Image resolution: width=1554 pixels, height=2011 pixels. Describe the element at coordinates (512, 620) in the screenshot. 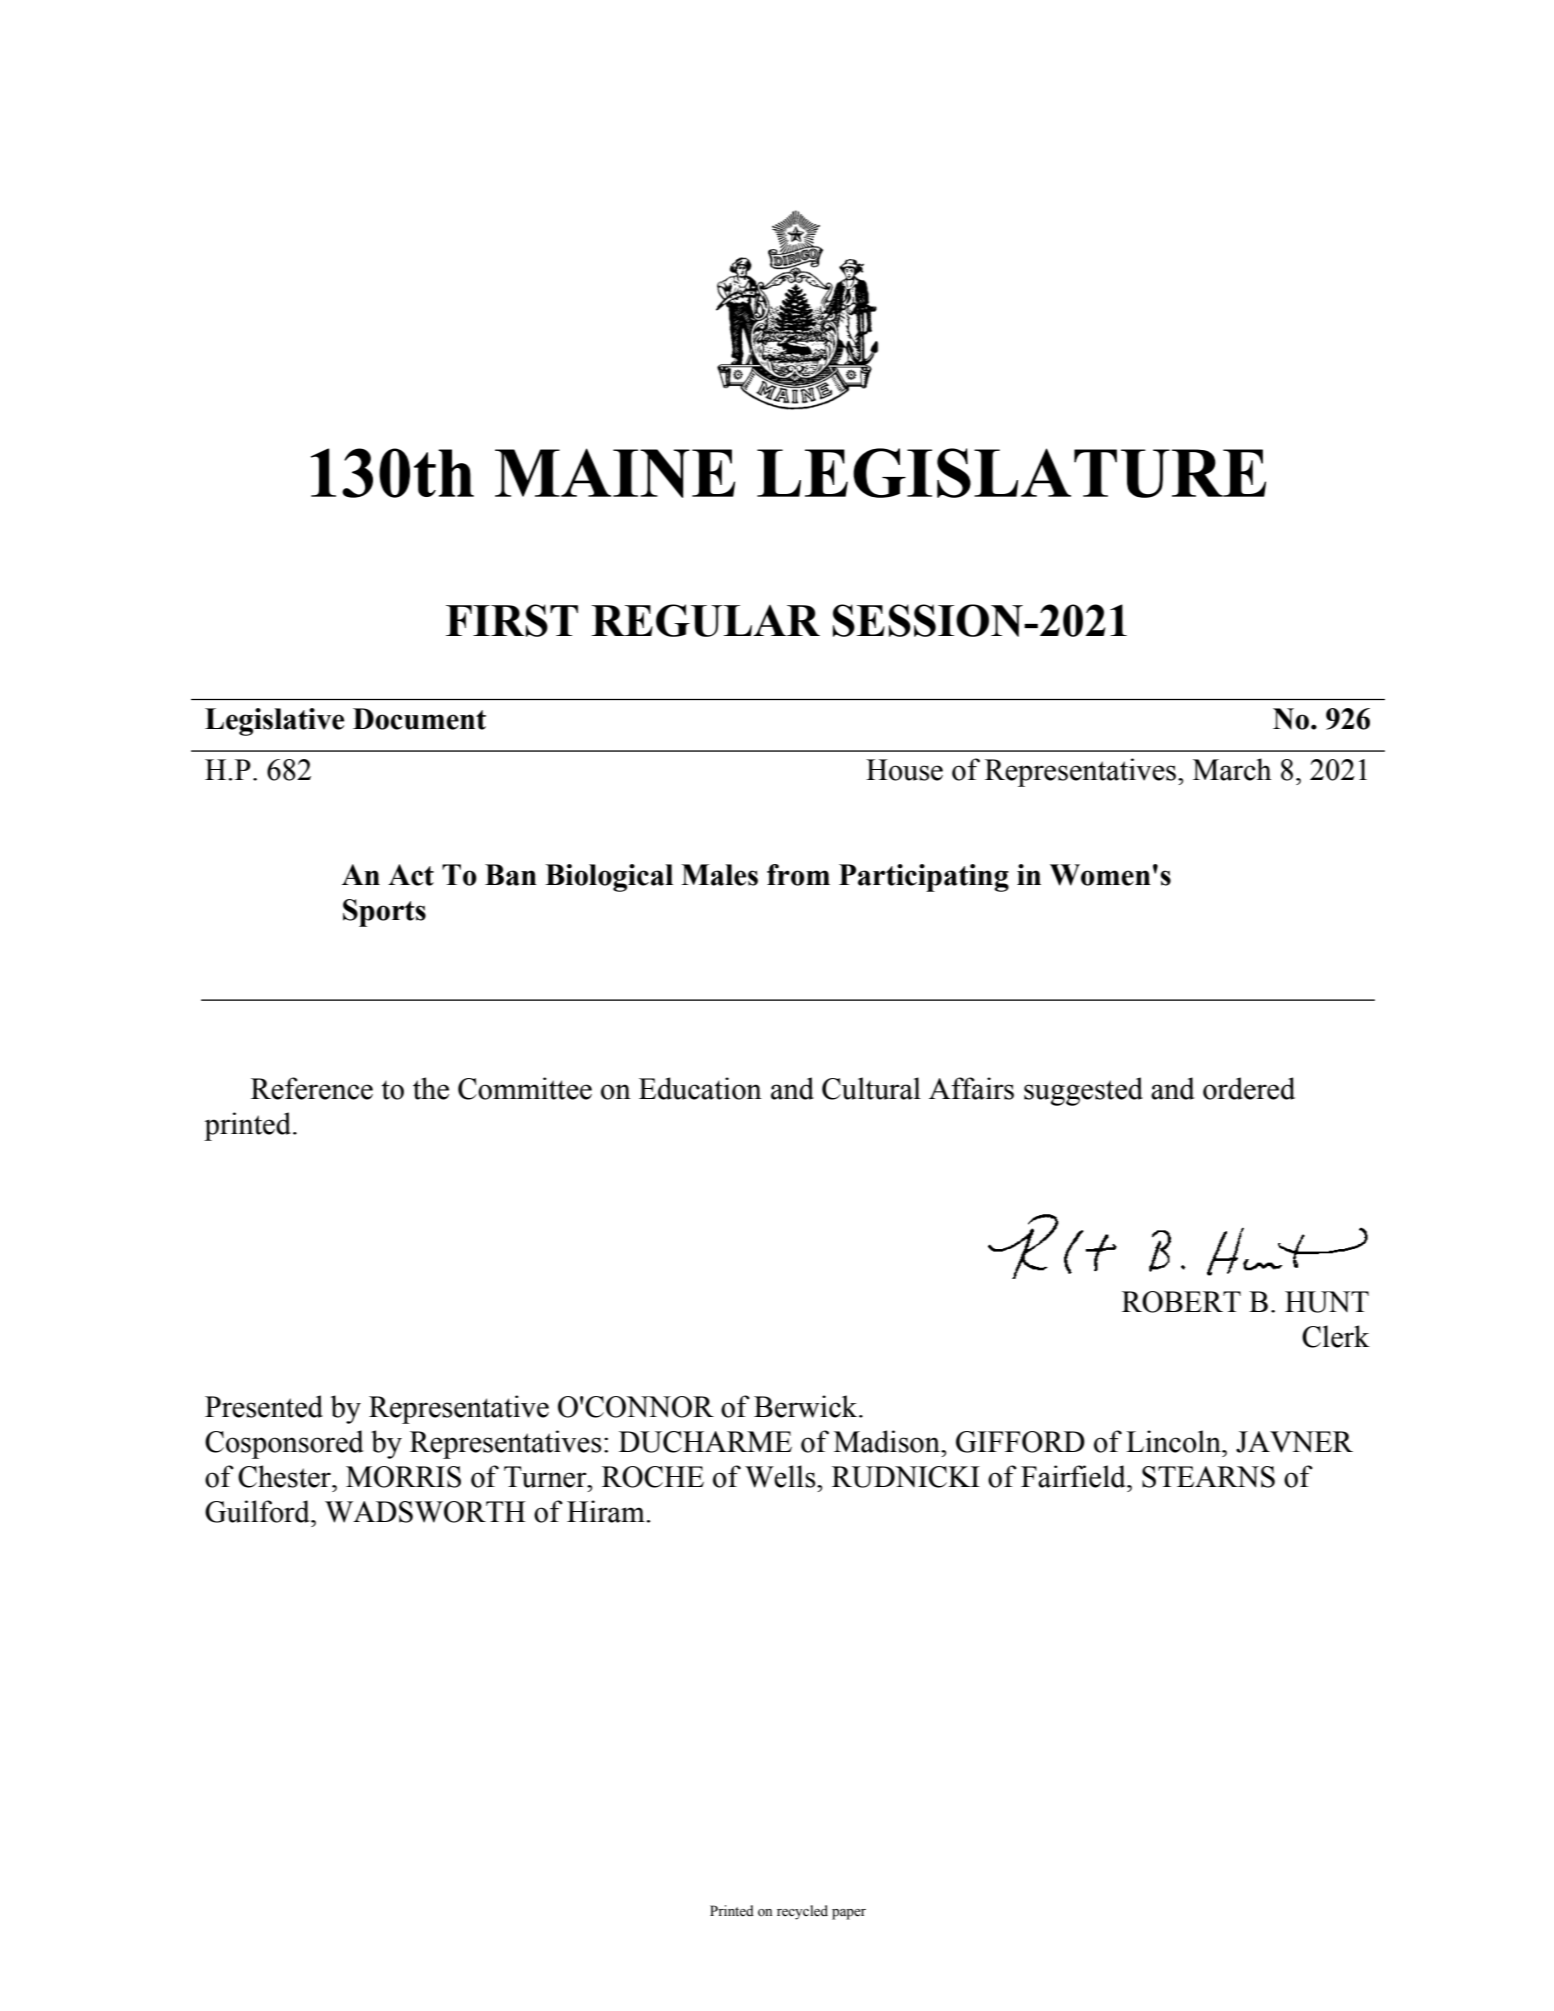

I see `FIRST` at that location.
